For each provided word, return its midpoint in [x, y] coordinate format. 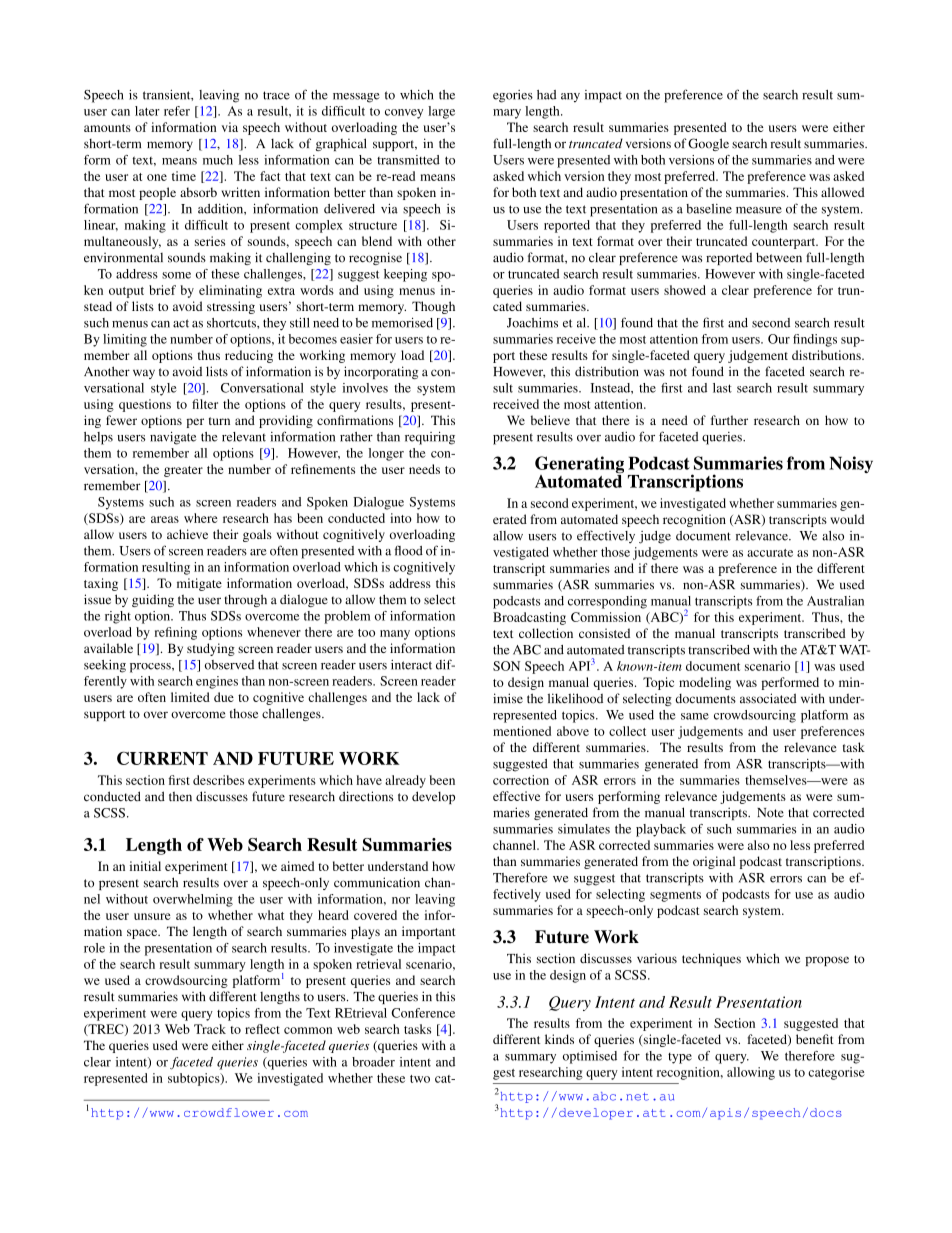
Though [433, 307]
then [180, 797]
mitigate [199, 584]
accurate [770, 553]
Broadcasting [529, 618]
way [144, 374]
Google [708, 144]
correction [521, 780]
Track [210, 1029]
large [441, 112]
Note [770, 813]
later [147, 111]
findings [815, 340]
